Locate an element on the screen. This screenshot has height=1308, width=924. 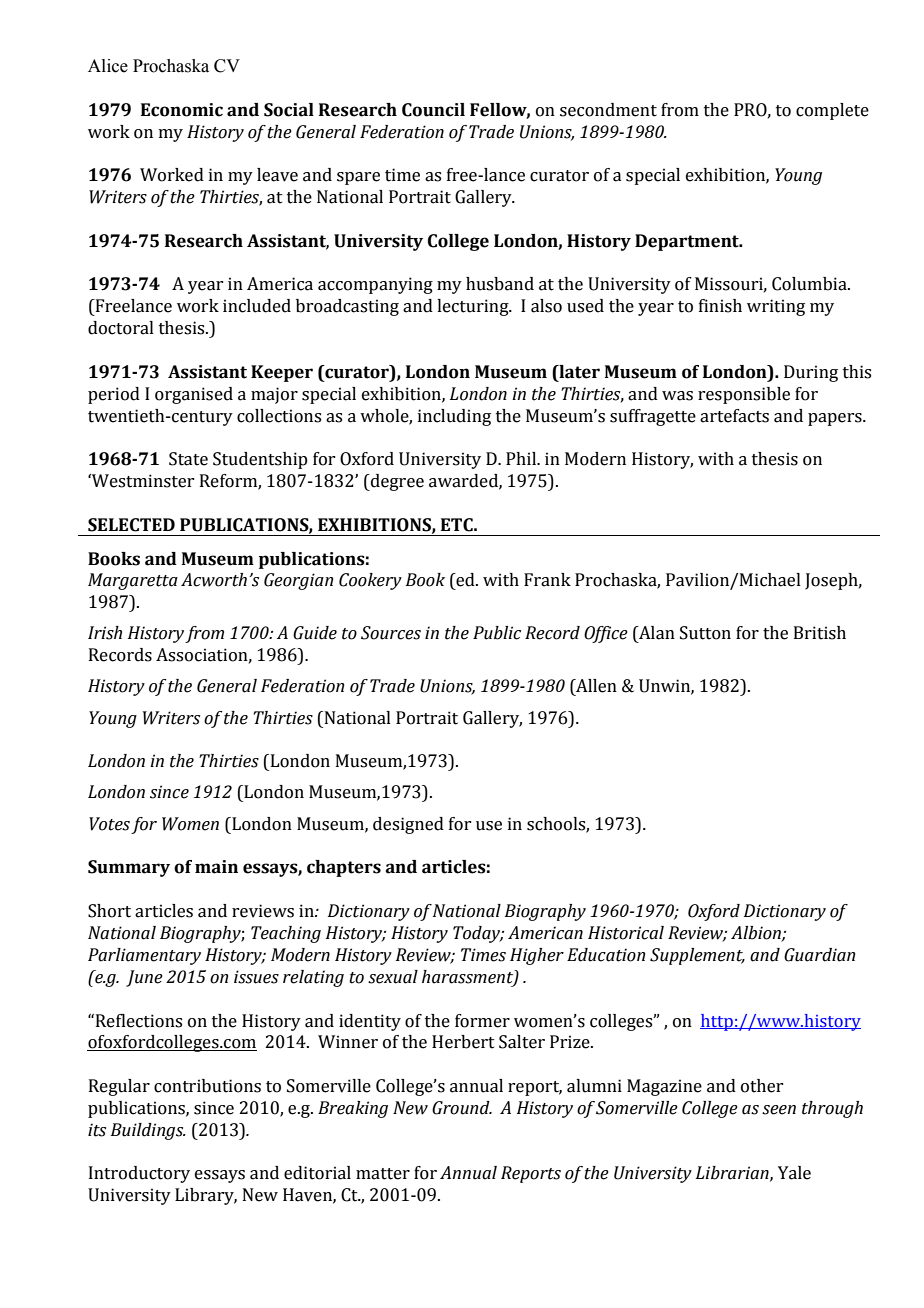
main is located at coordinates (216, 867).
